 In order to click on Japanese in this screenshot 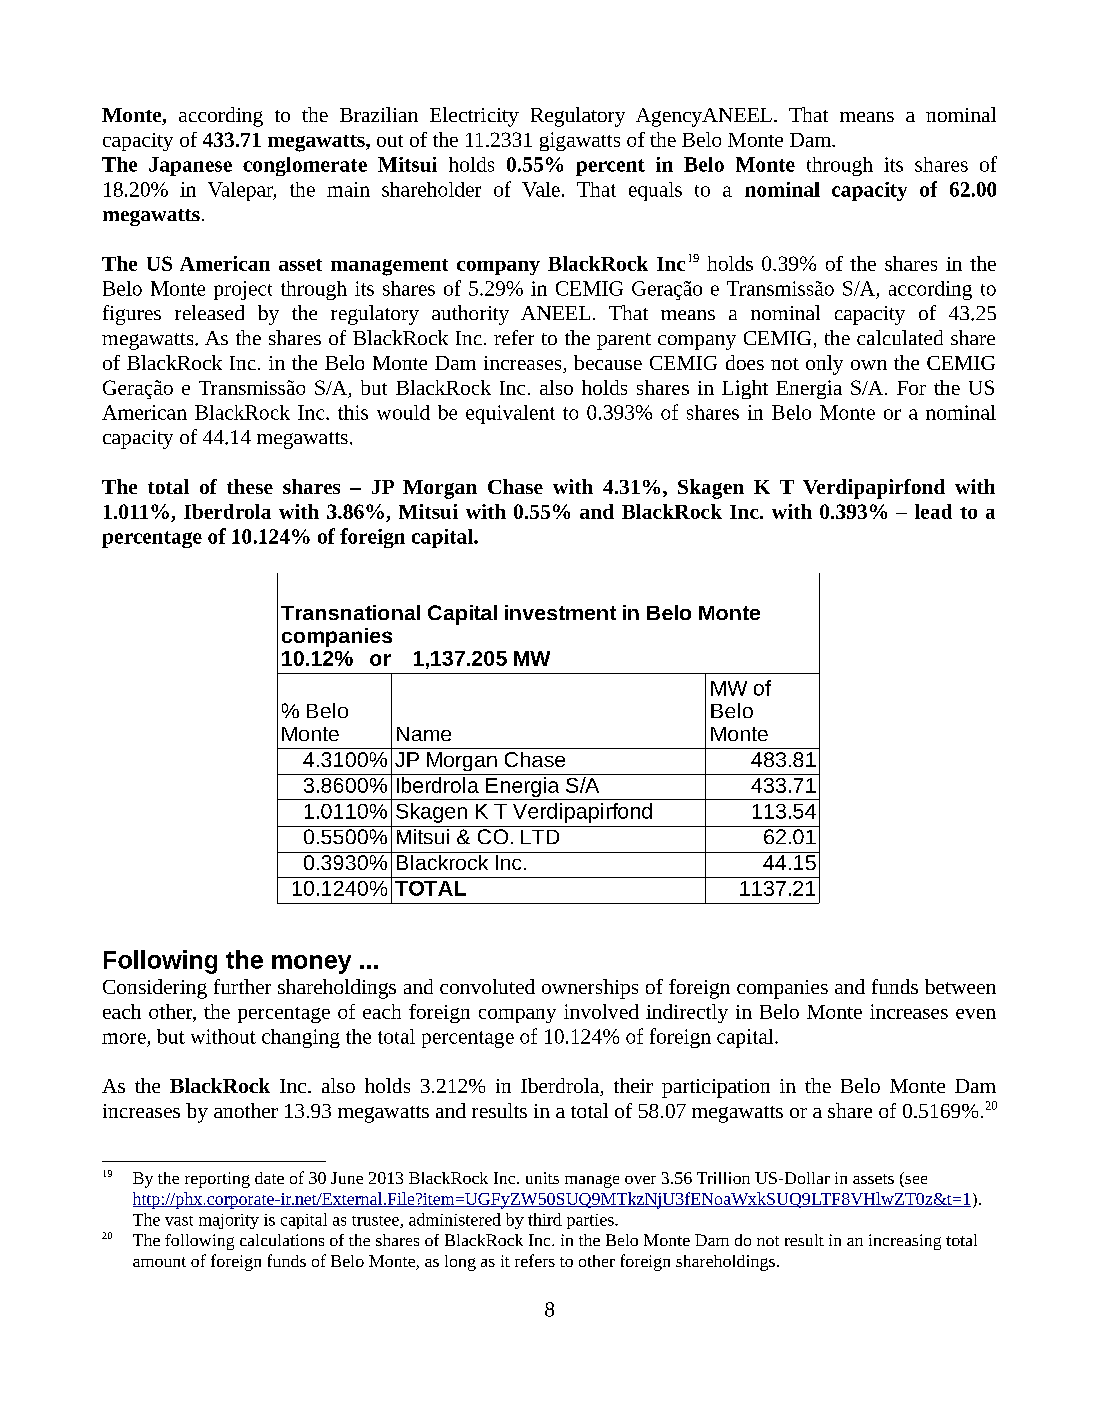, I will do `click(190, 166)`.
